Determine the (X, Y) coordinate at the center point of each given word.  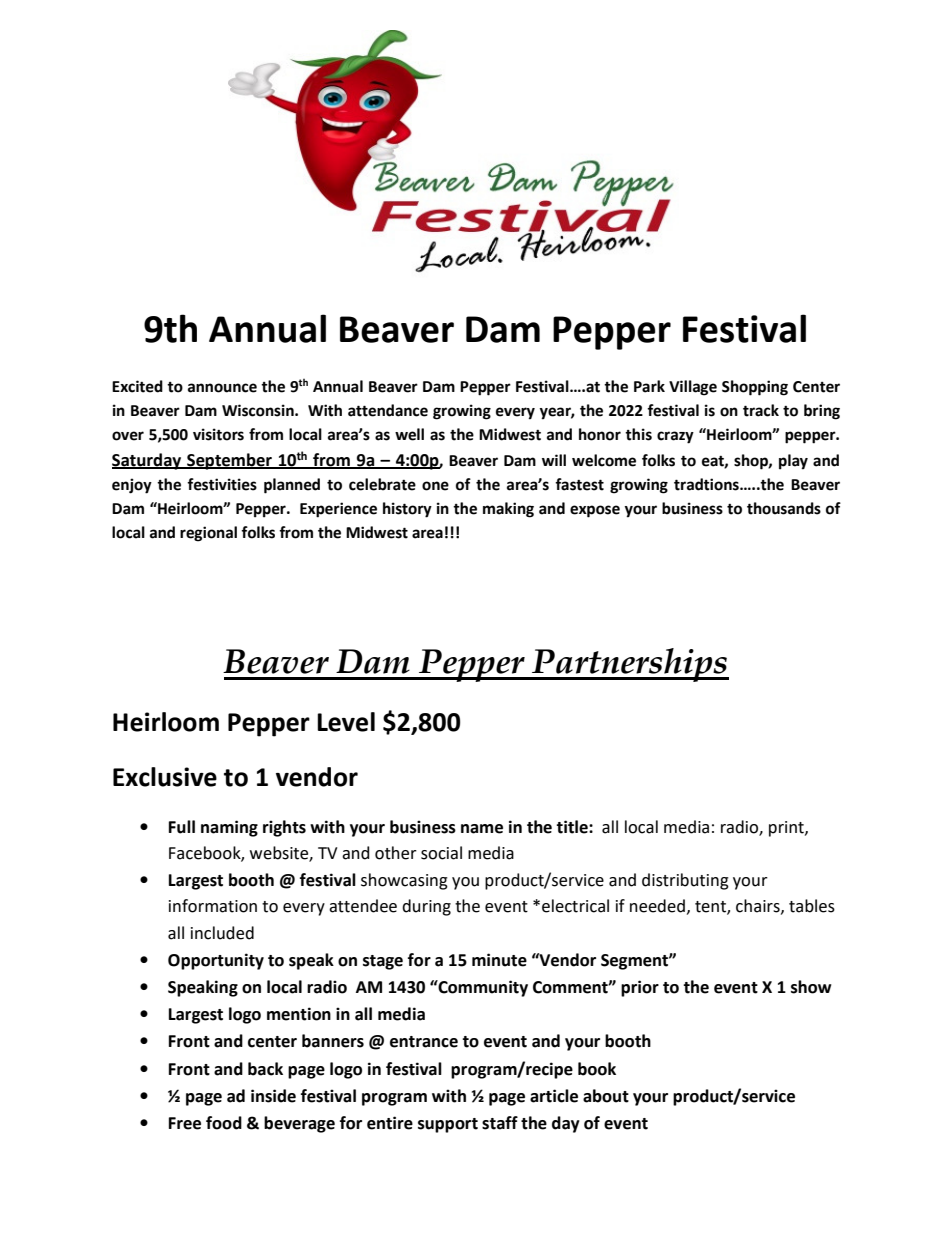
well (409, 434)
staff (500, 1123)
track (761, 410)
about (606, 1096)
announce (222, 388)
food (224, 1123)
